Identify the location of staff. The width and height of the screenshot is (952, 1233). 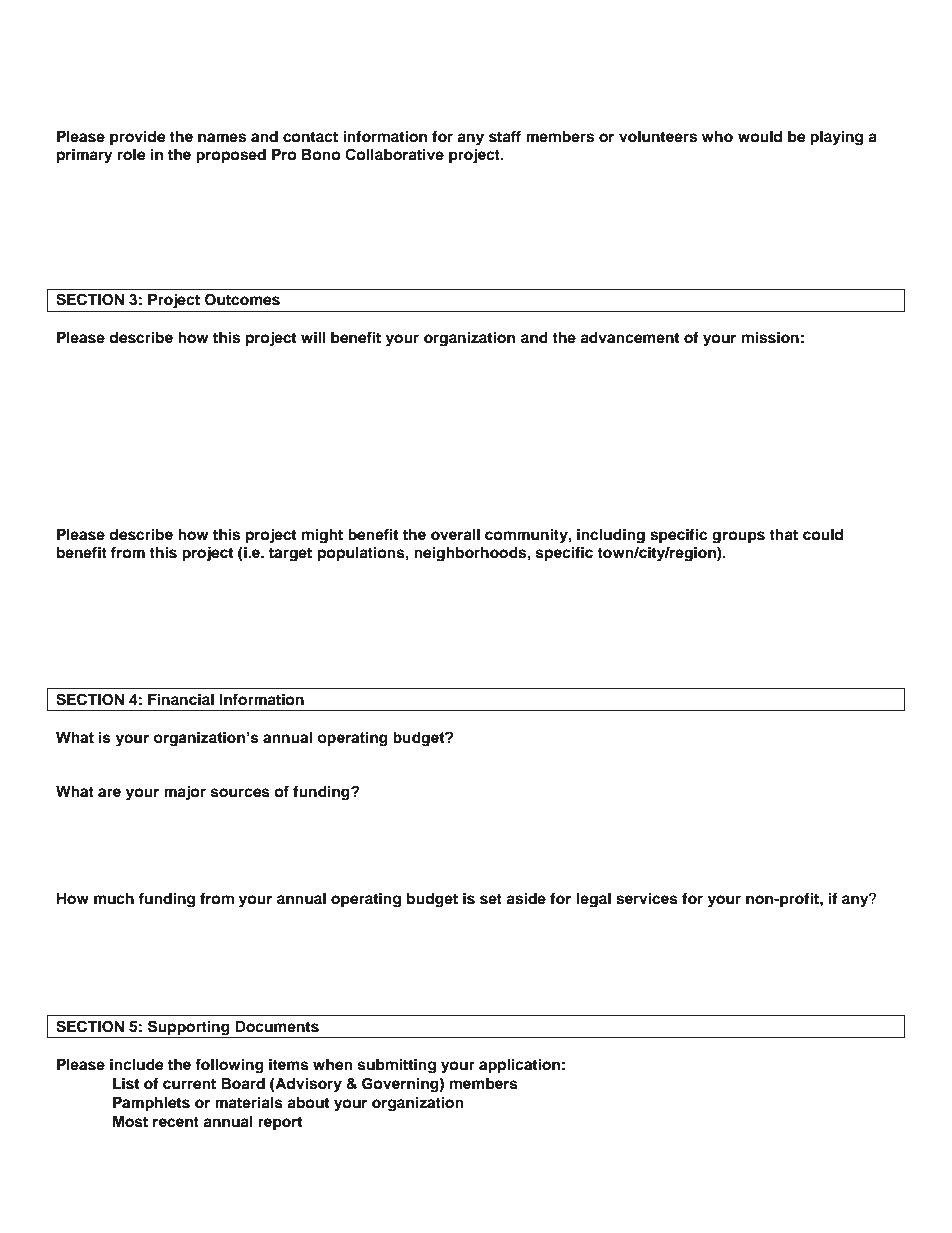
(505, 136).
